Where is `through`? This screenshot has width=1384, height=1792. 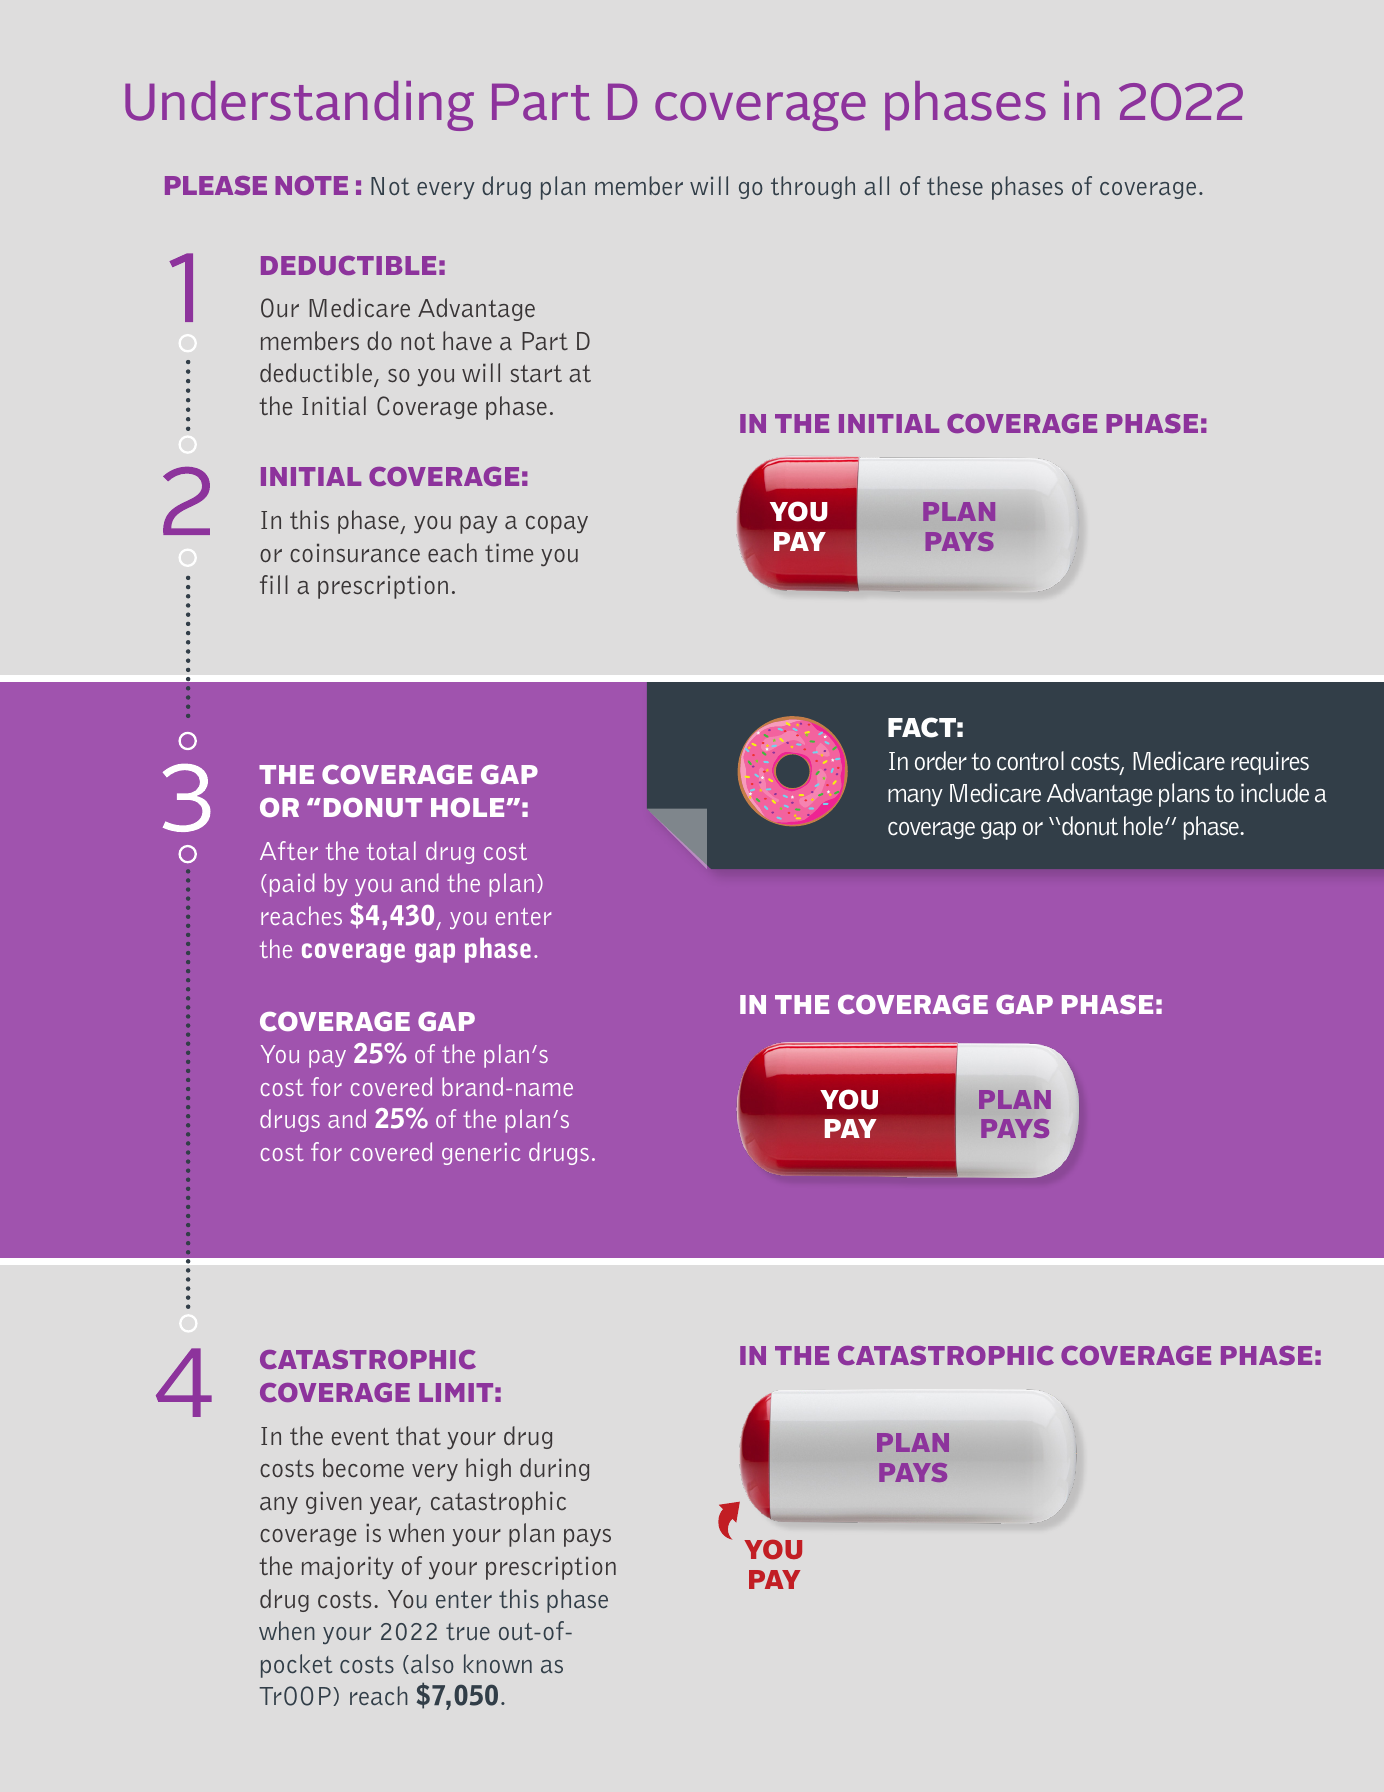
through is located at coordinates (813, 187).
